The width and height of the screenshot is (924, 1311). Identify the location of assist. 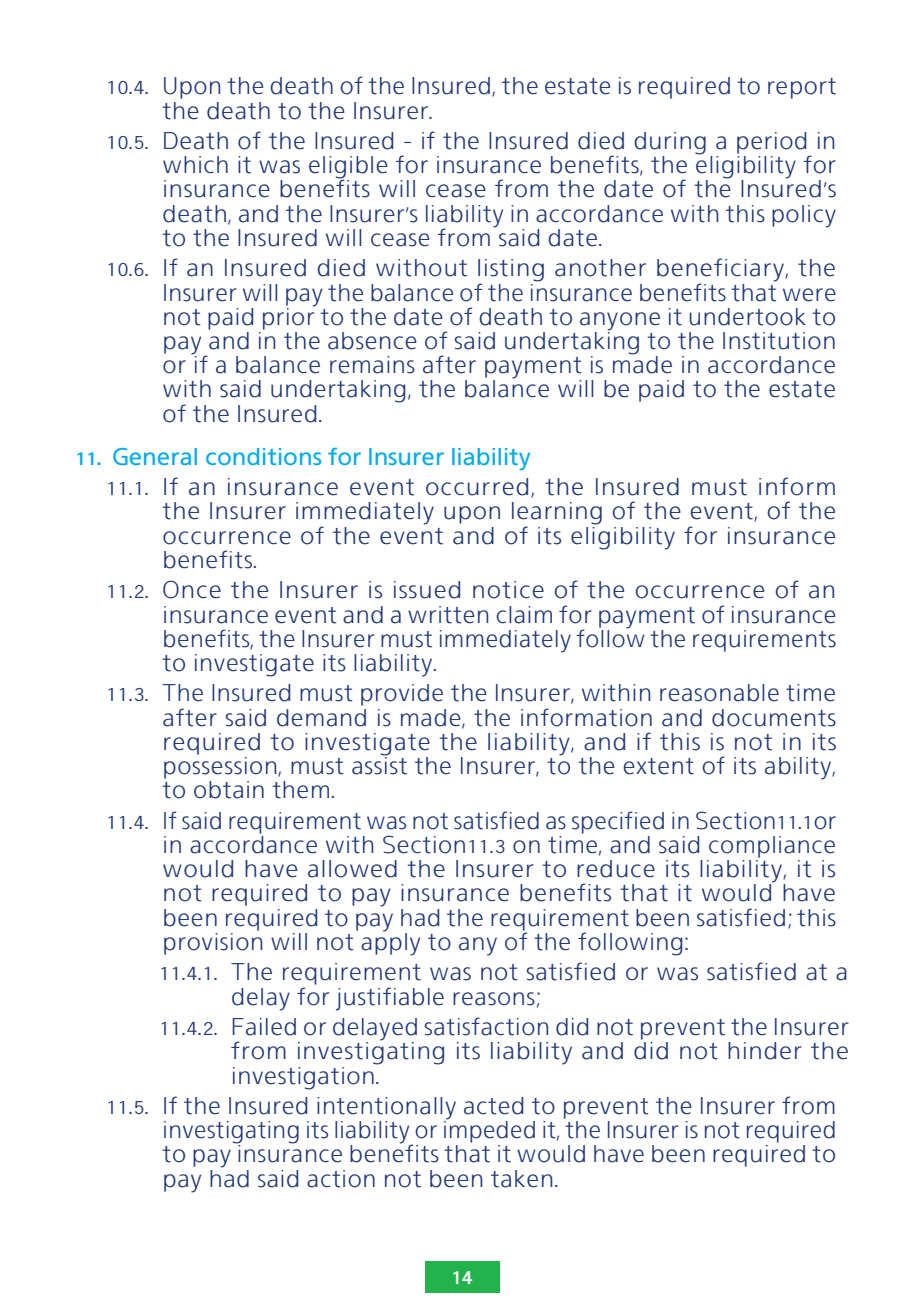
(379, 765).
